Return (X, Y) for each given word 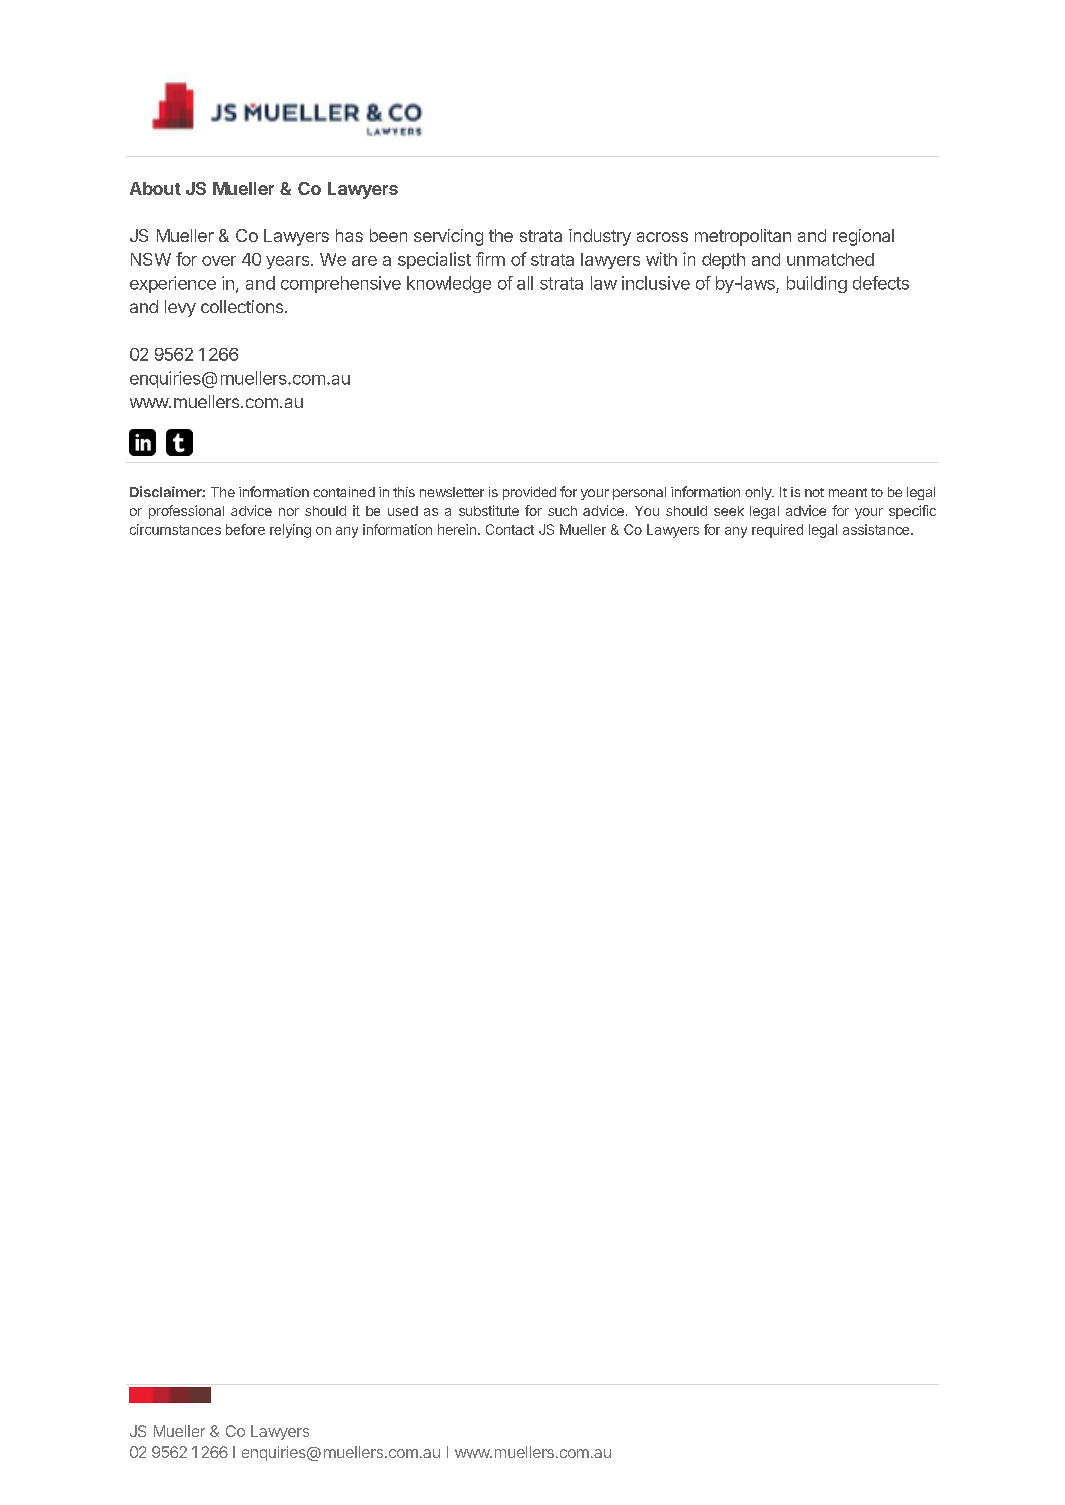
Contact (510, 529)
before (245, 529)
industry (600, 237)
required (777, 531)
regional (863, 237)
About (155, 188)
